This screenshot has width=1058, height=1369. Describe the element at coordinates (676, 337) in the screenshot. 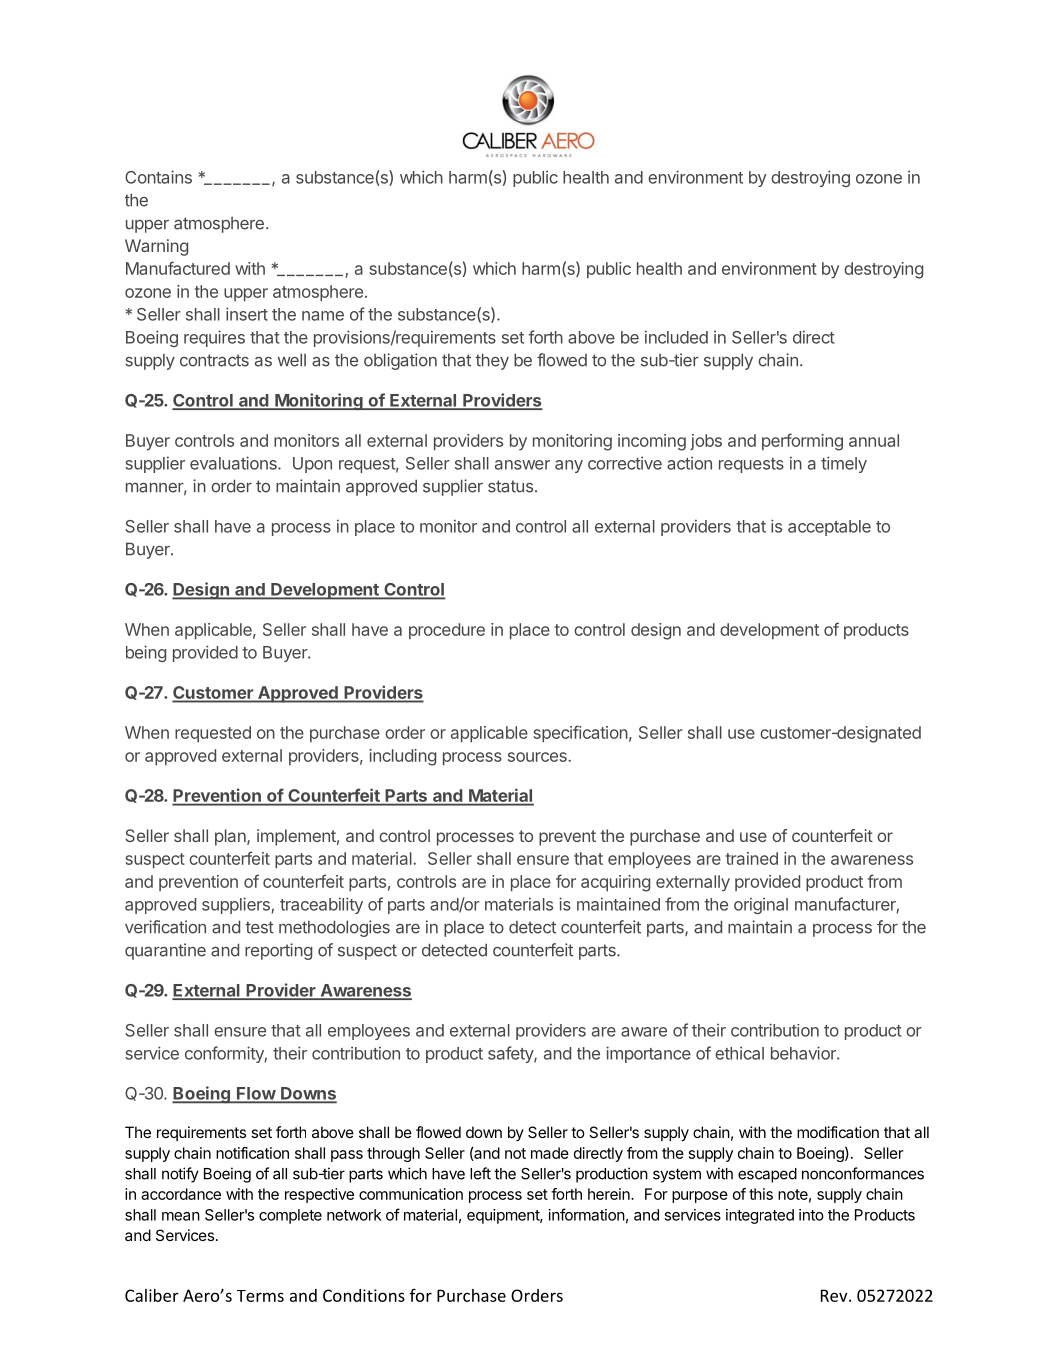

I see `included` at that location.
